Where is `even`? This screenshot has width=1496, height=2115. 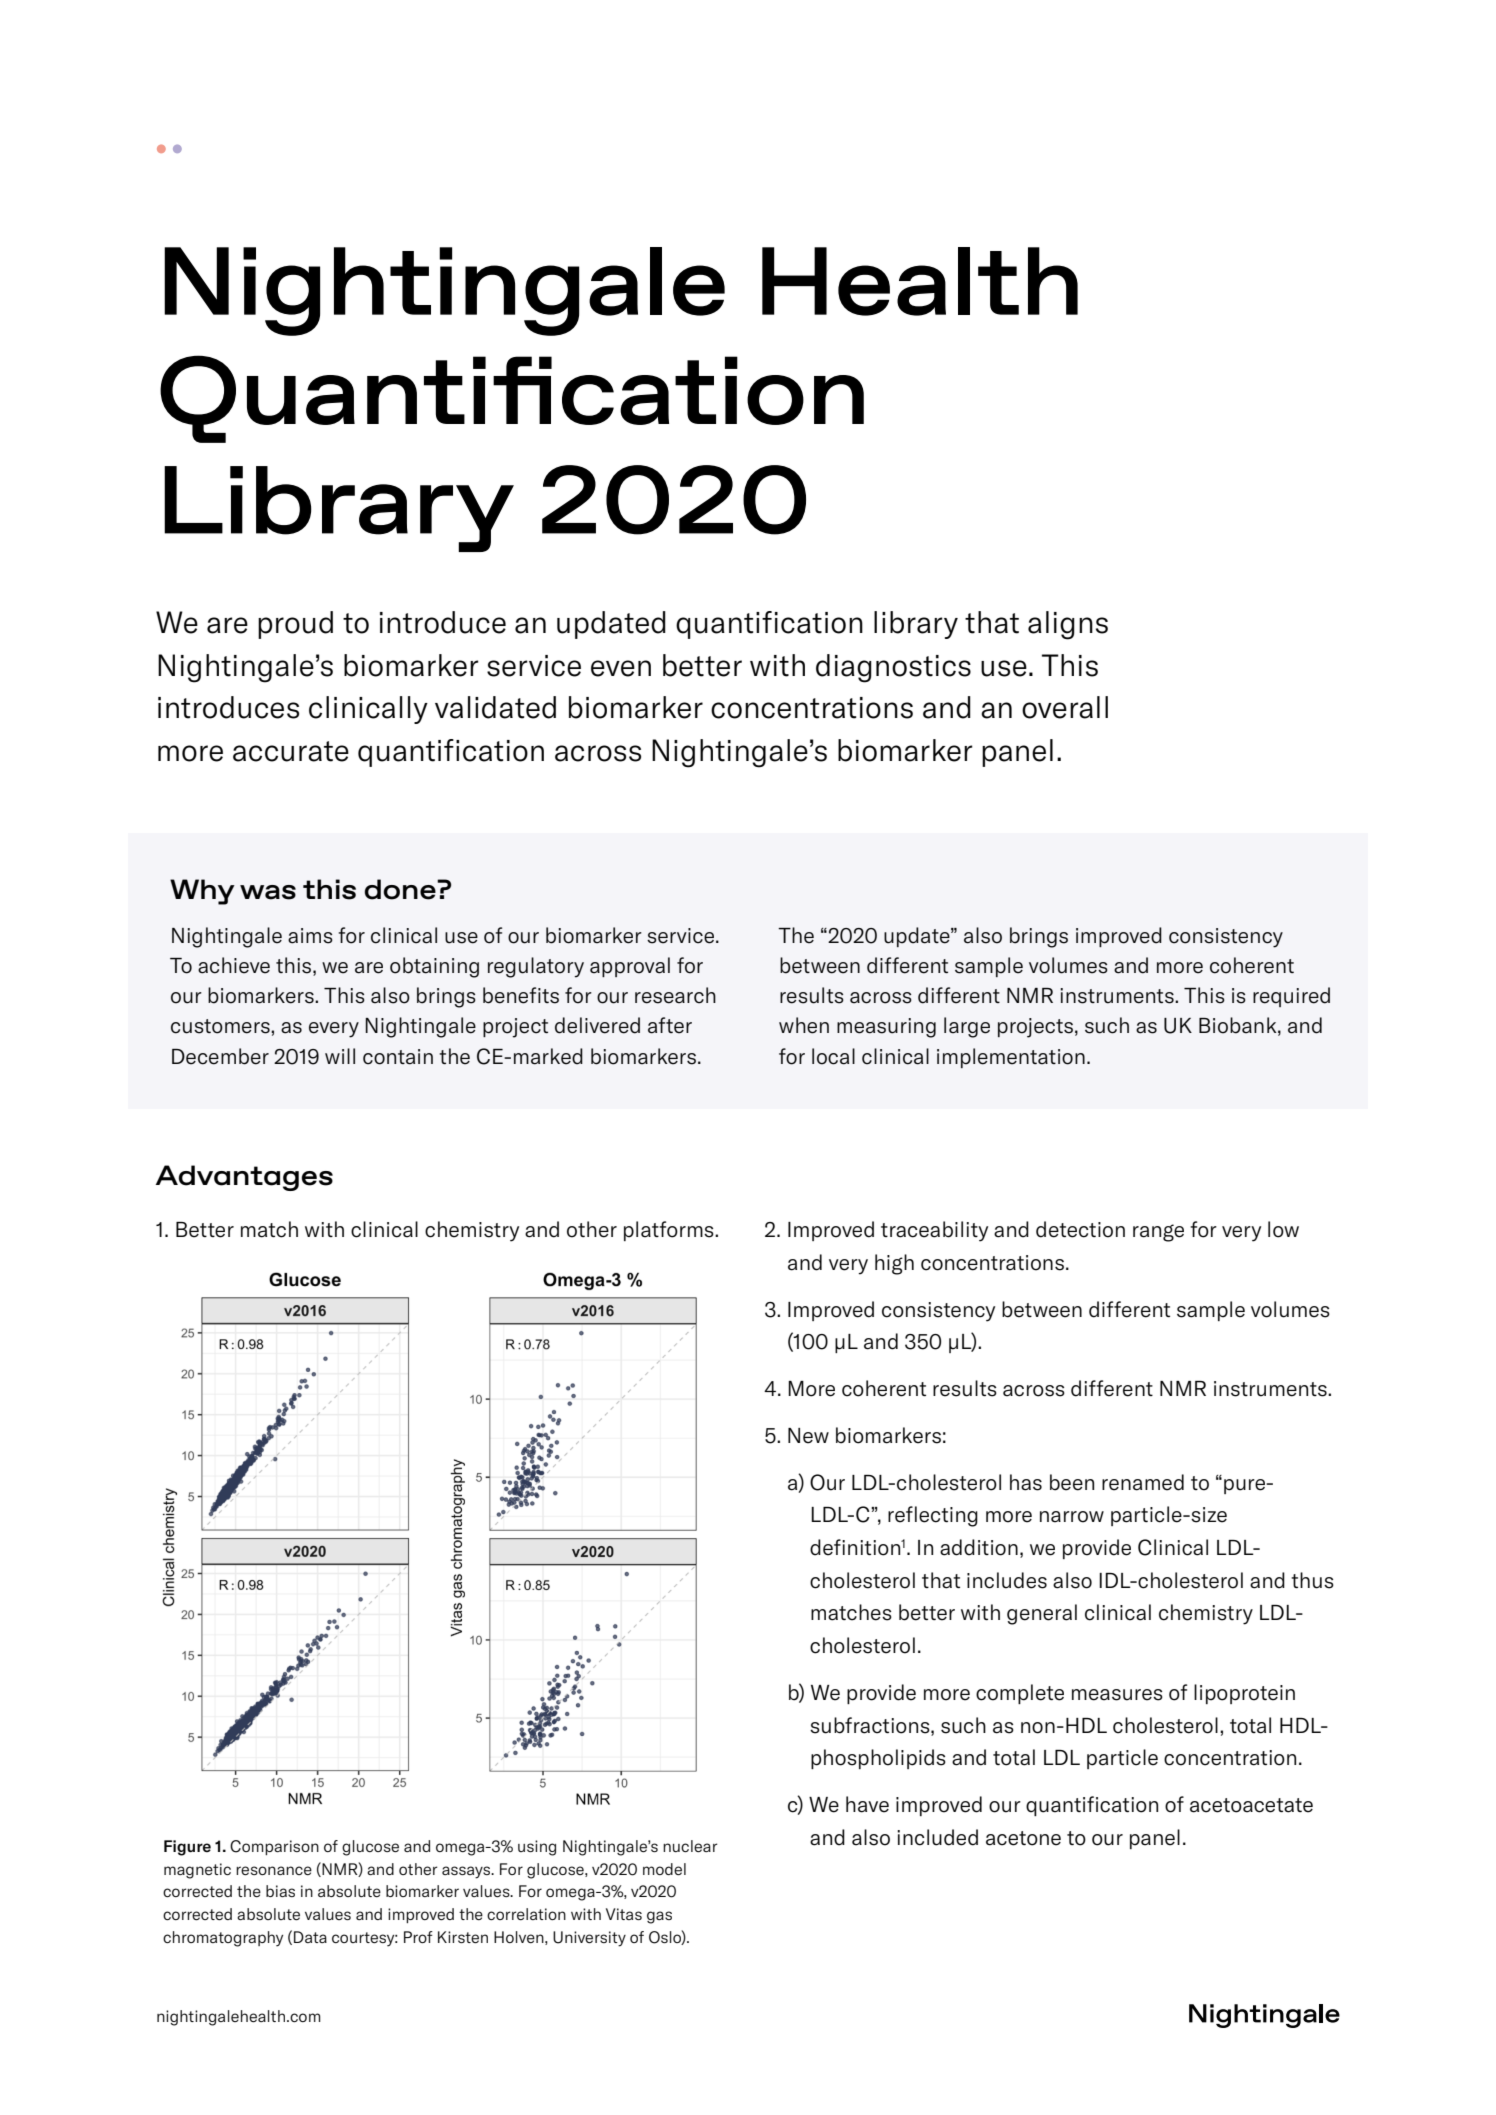
even is located at coordinates (621, 668).
